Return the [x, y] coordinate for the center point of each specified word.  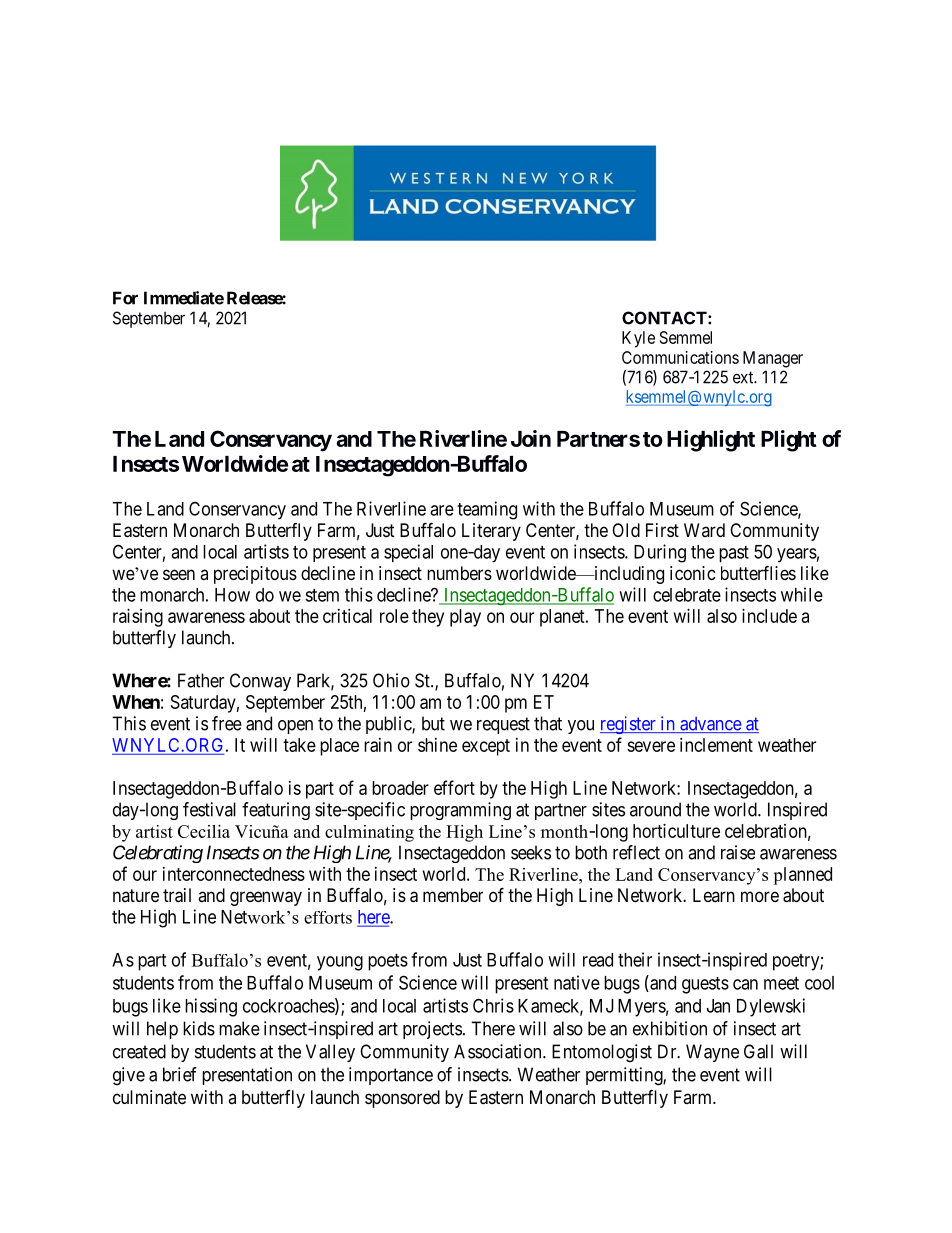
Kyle [638, 339]
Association [499, 1051]
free [227, 723]
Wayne [712, 1053]
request [503, 725]
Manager [773, 359]
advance [710, 724]
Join [531, 438]
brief [180, 1074]
